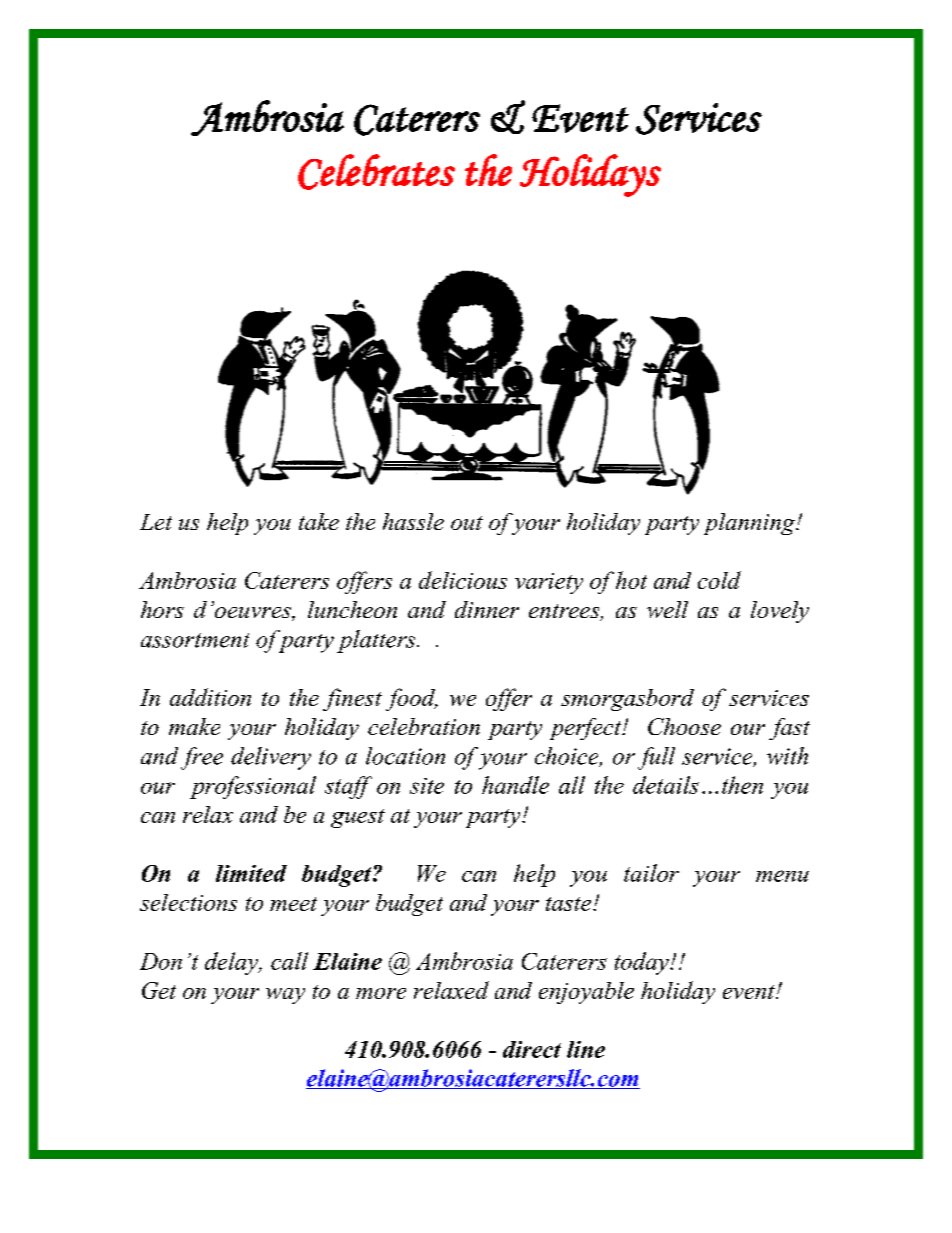 The width and height of the screenshot is (952, 1233). Describe the element at coordinates (631, 580) in the screenshot. I see `hot` at that location.
